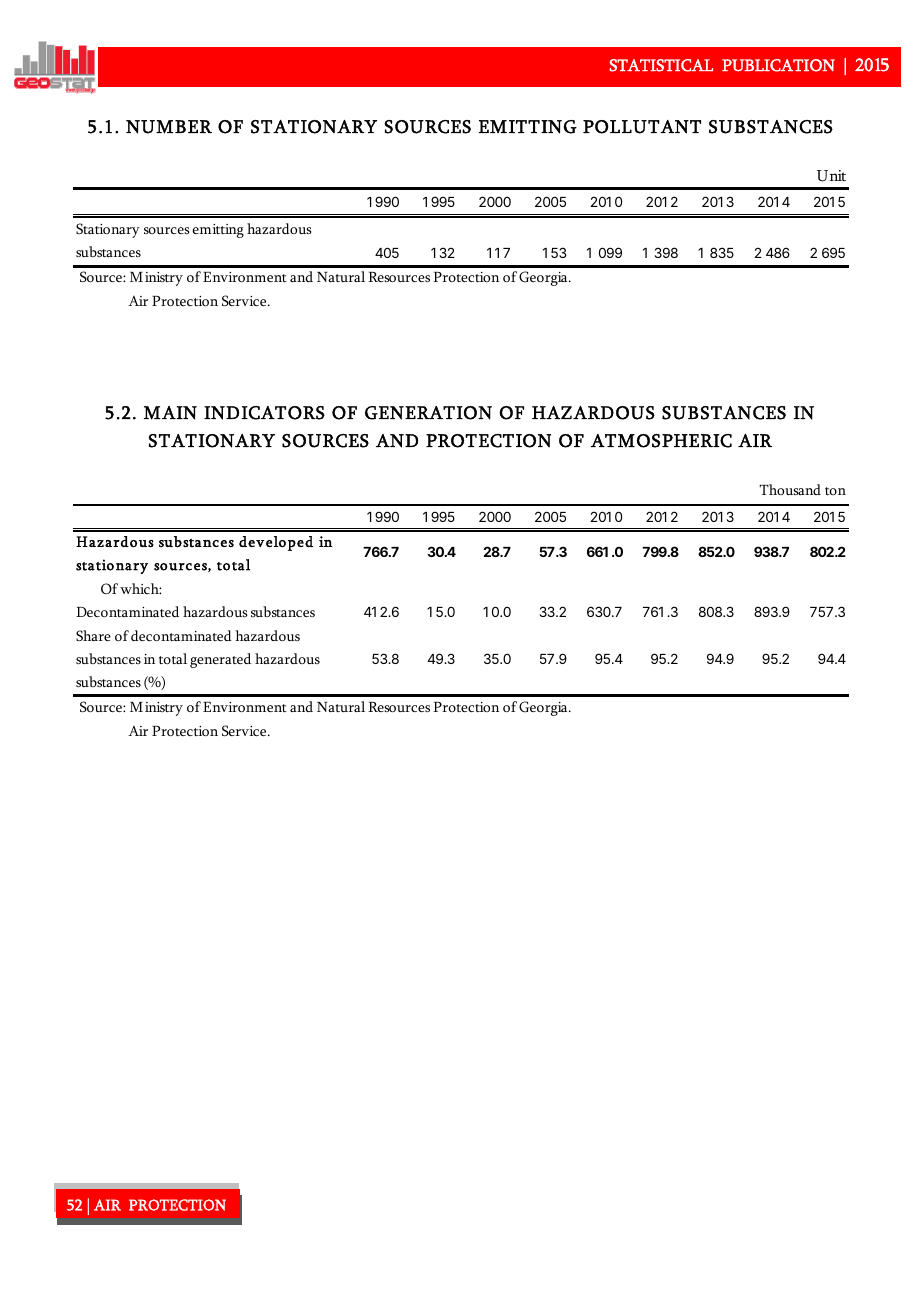 The image size is (924, 1308). What do you see at coordinates (220, 660) in the image?
I see `generated` at bounding box center [220, 660].
